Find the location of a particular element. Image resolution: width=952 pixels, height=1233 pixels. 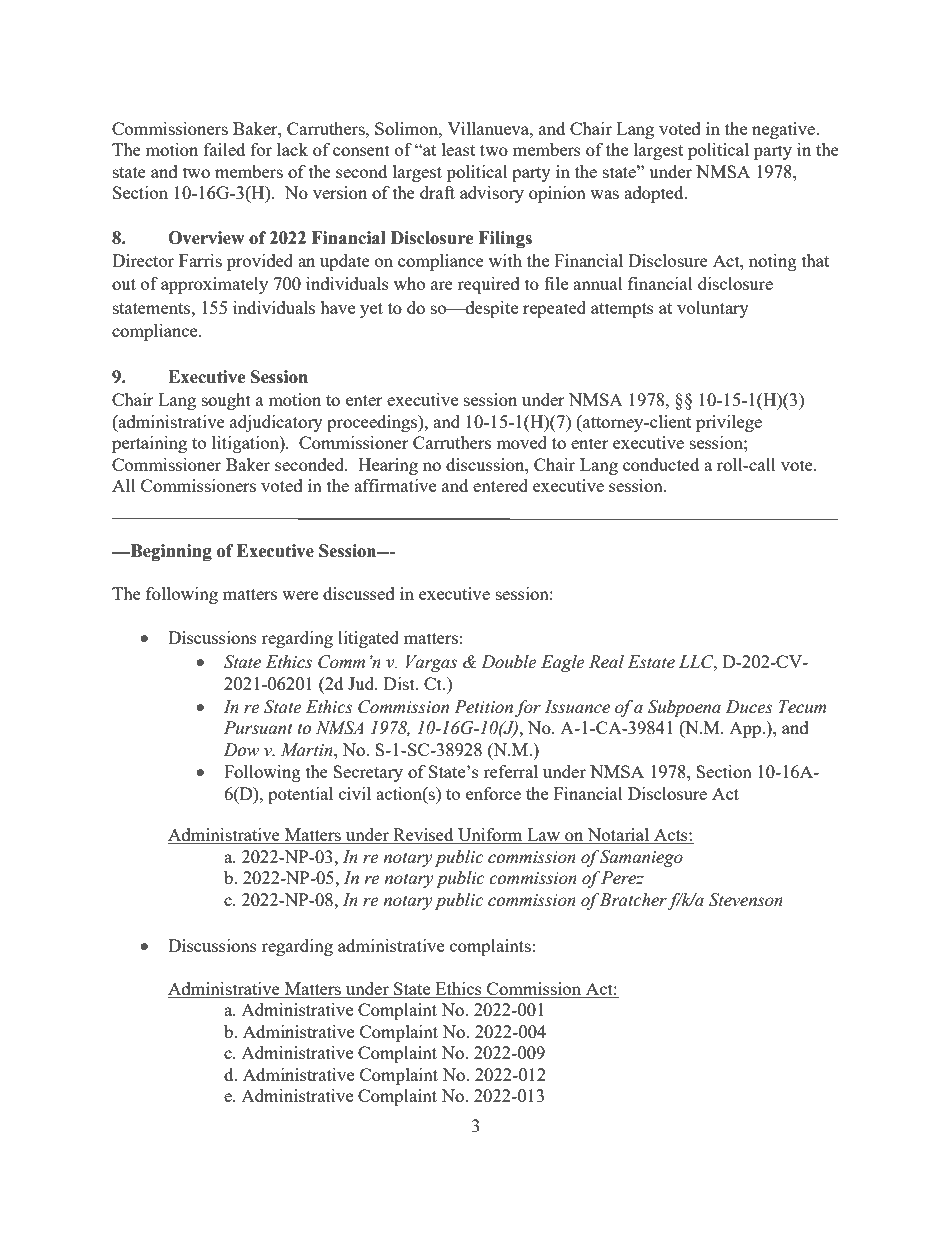

moved is located at coordinates (521, 442).
